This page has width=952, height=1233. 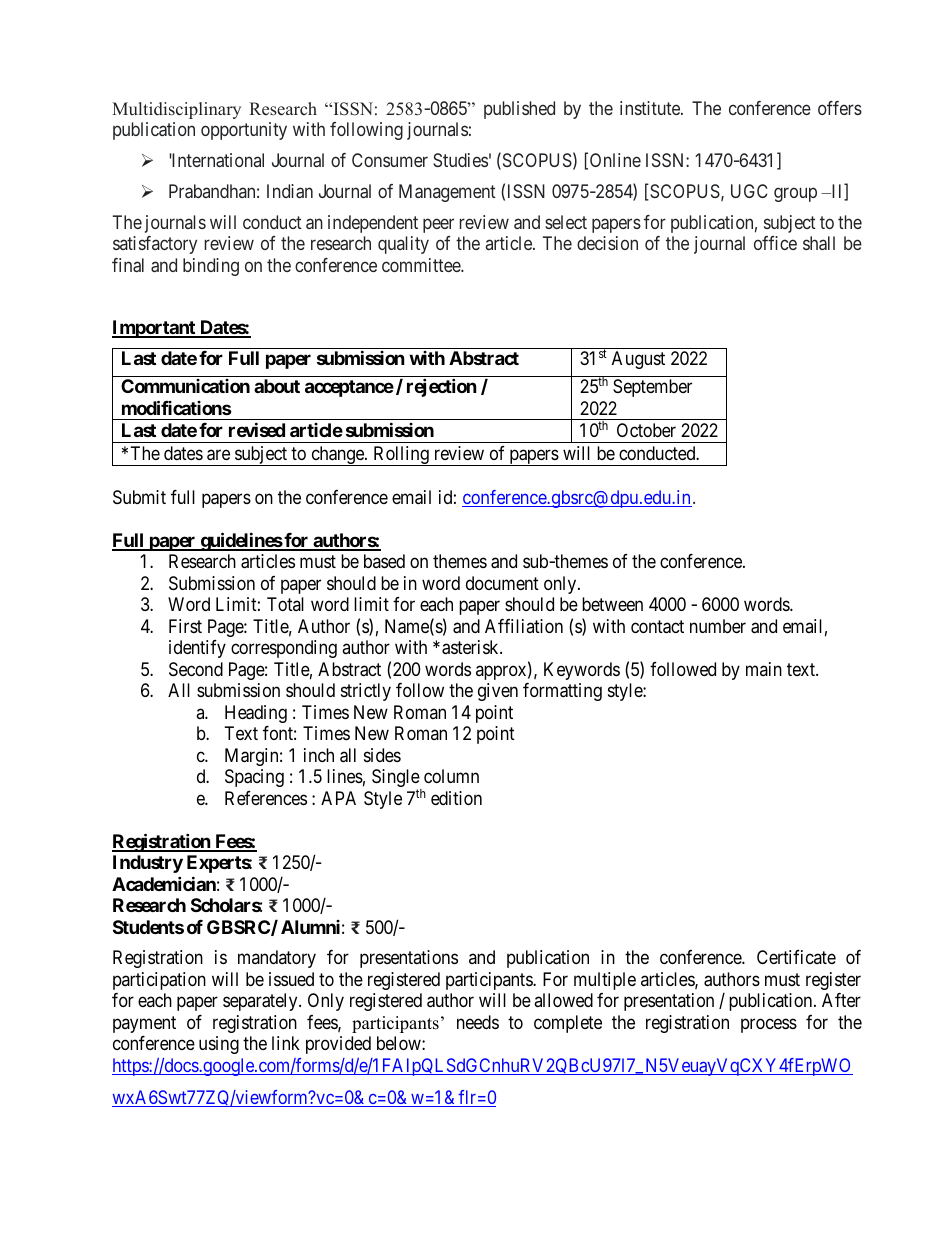 What do you see at coordinates (502, 583) in the page?
I see `document` at bounding box center [502, 583].
